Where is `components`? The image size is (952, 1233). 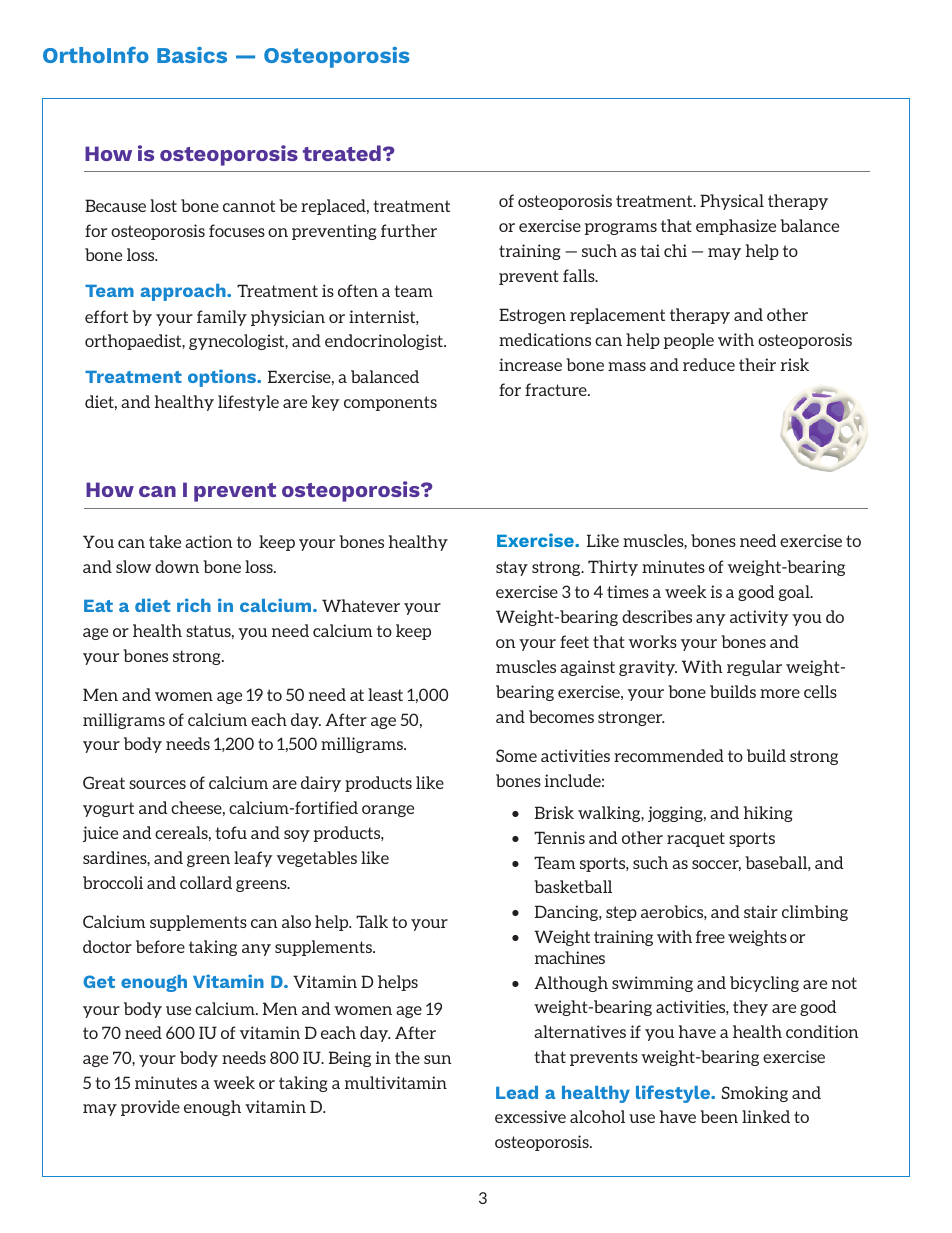
components is located at coordinates (390, 403).
